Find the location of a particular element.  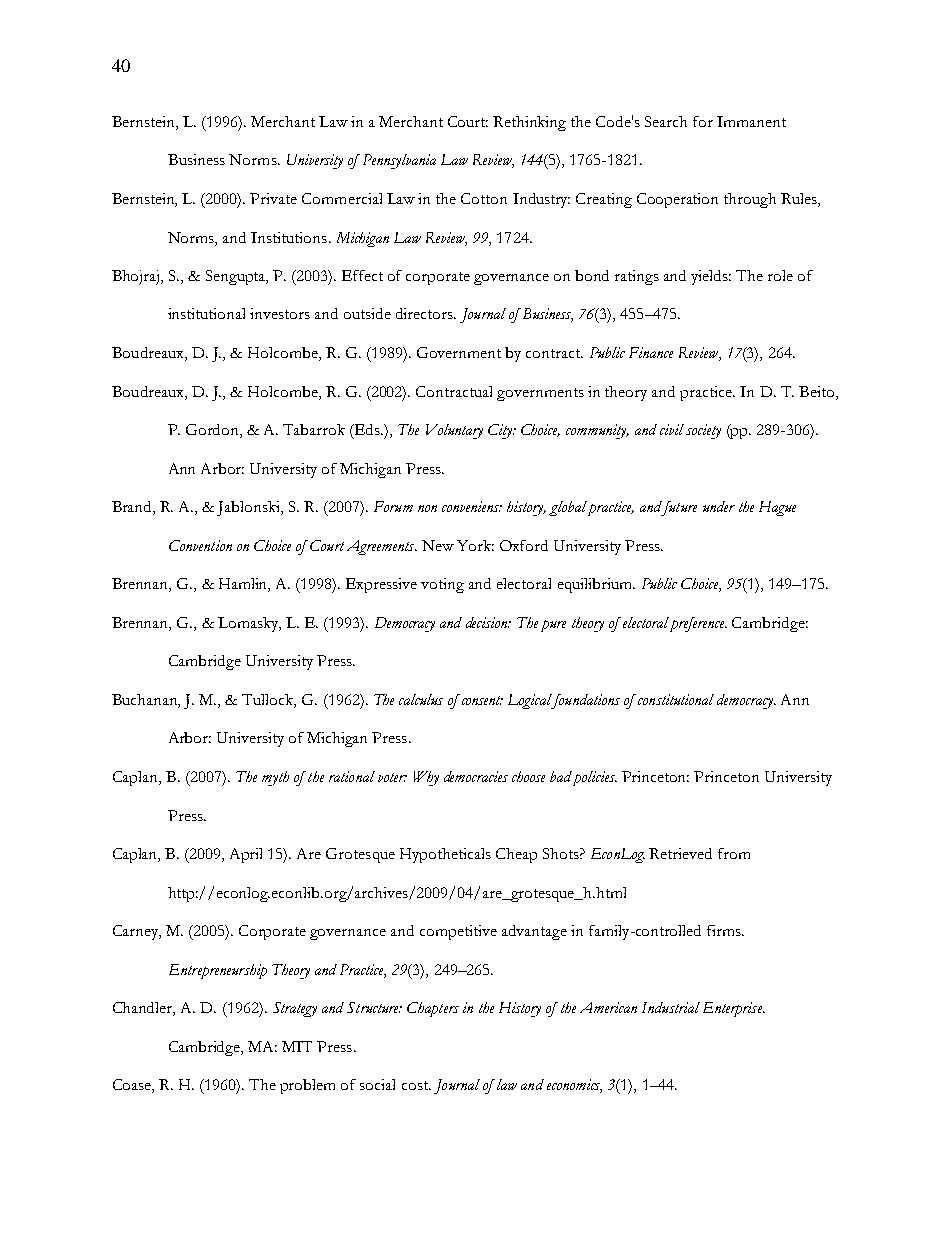

Enterprise is located at coordinates (733, 1009).
